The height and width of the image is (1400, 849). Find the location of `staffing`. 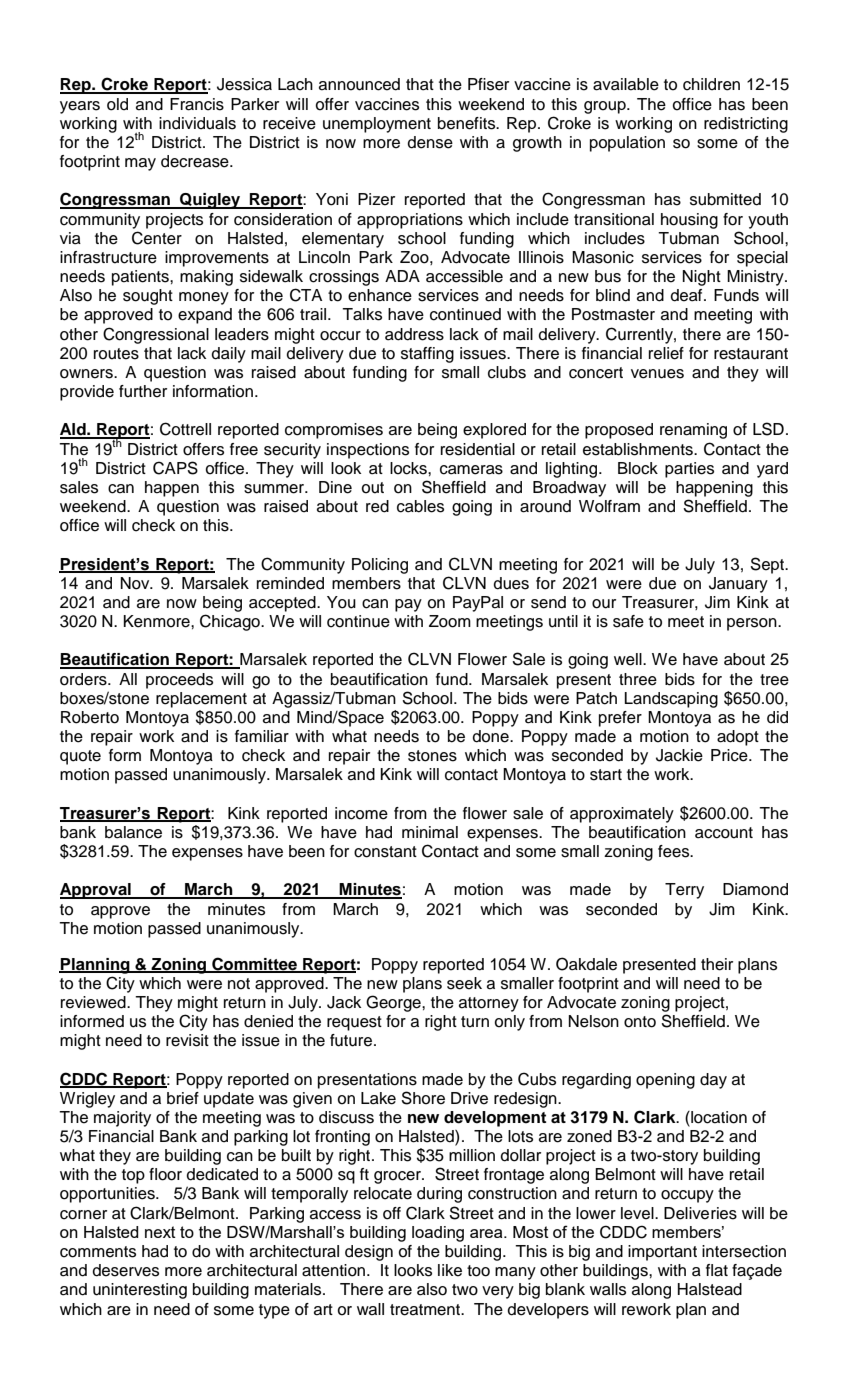

staffing is located at coordinates (427, 355).
